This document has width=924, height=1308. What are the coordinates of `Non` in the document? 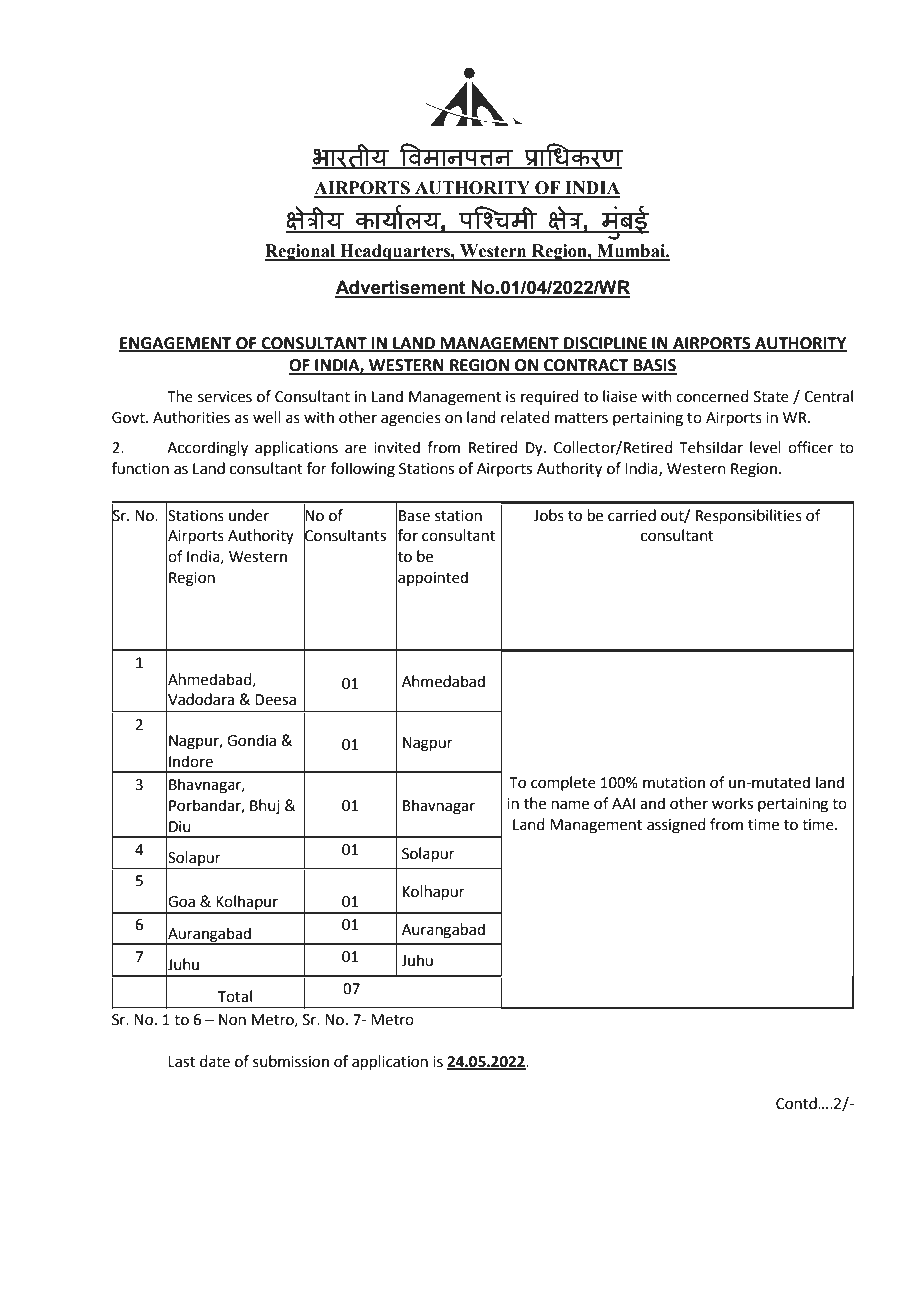 It's located at (232, 1020).
